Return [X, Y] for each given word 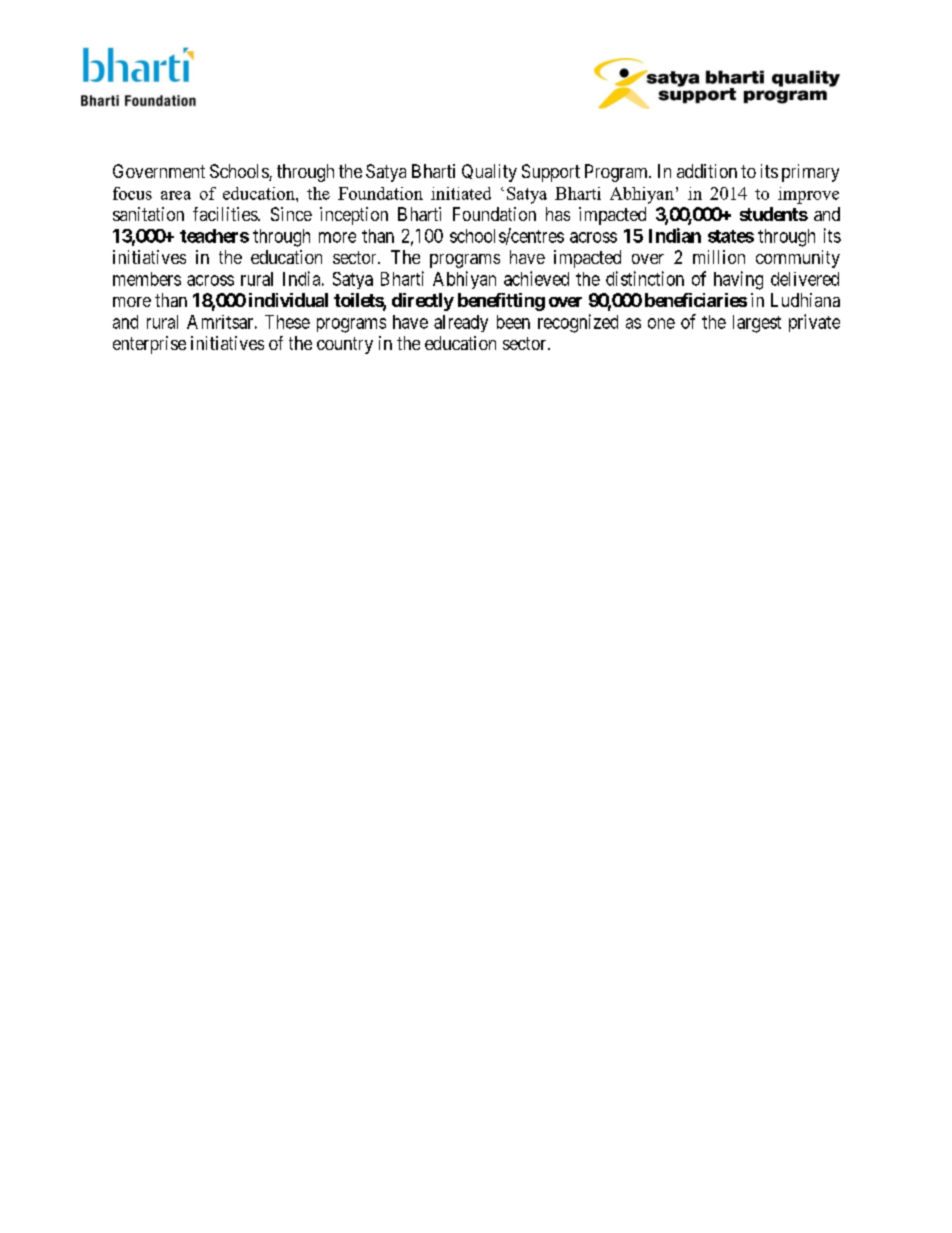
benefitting [501, 302]
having [738, 280]
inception [354, 216]
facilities [226, 214]
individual [288, 300]
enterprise [149, 345]
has [558, 214]
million [719, 257]
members [147, 279]
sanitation [148, 214]
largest [757, 324]
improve [808, 195]
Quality [489, 173]
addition [707, 171]
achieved [536, 278]
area [176, 195]
